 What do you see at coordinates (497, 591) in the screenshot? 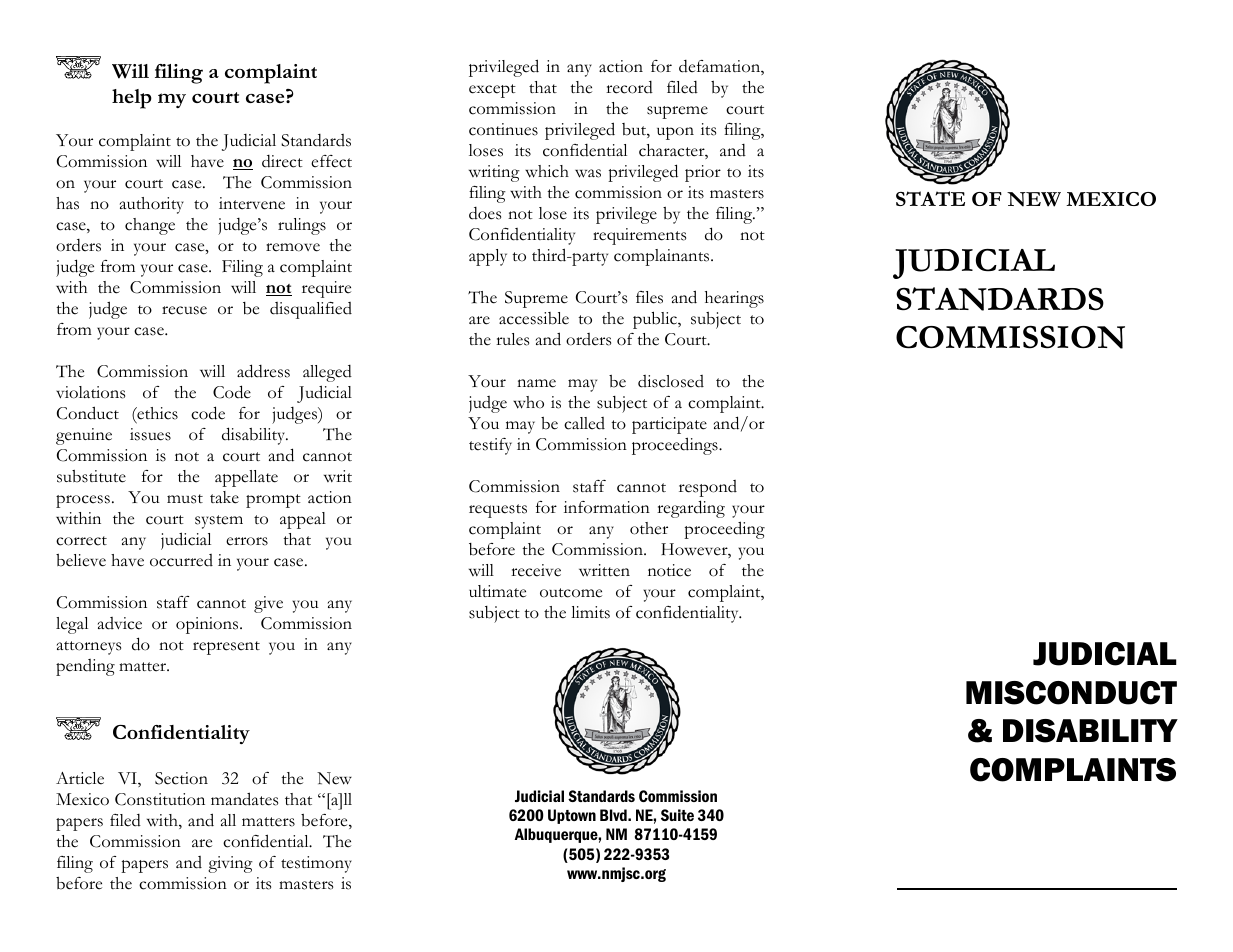
I see `ultimate` at bounding box center [497, 591].
